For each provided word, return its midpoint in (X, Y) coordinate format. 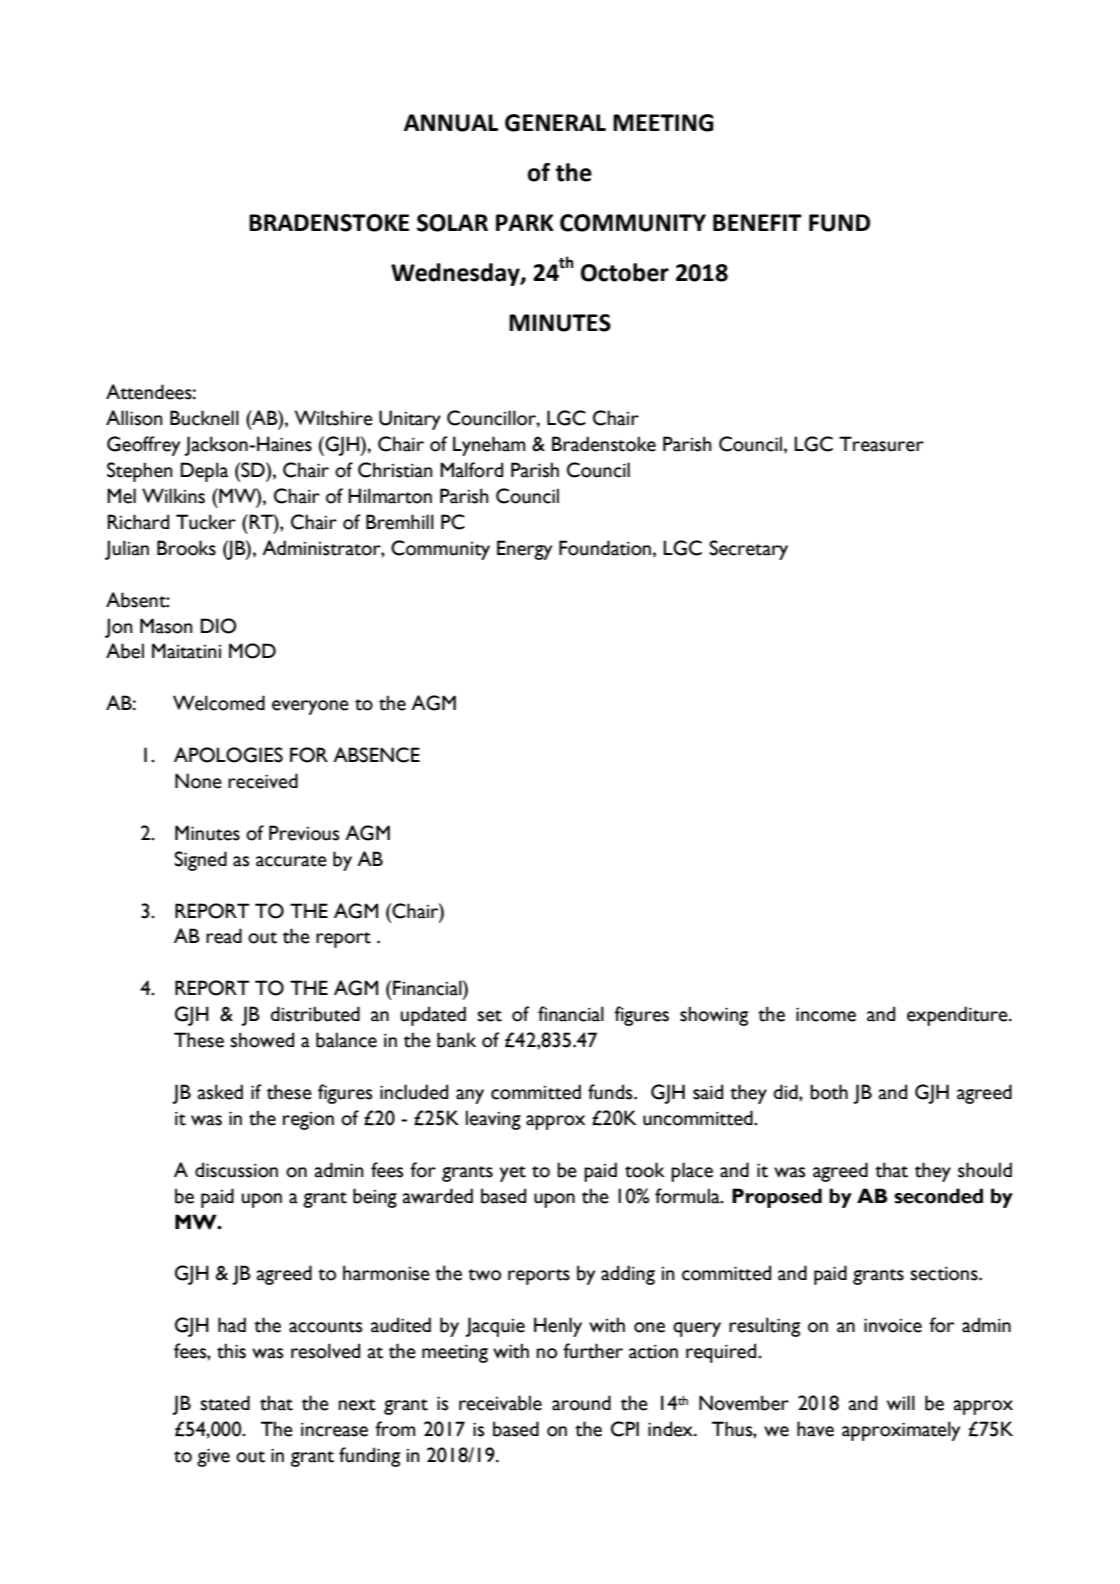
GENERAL (555, 123)
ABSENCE (376, 755)
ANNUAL (451, 123)
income (826, 1014)
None (198, 781)
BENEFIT (757, 222)
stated (225, 1403)
